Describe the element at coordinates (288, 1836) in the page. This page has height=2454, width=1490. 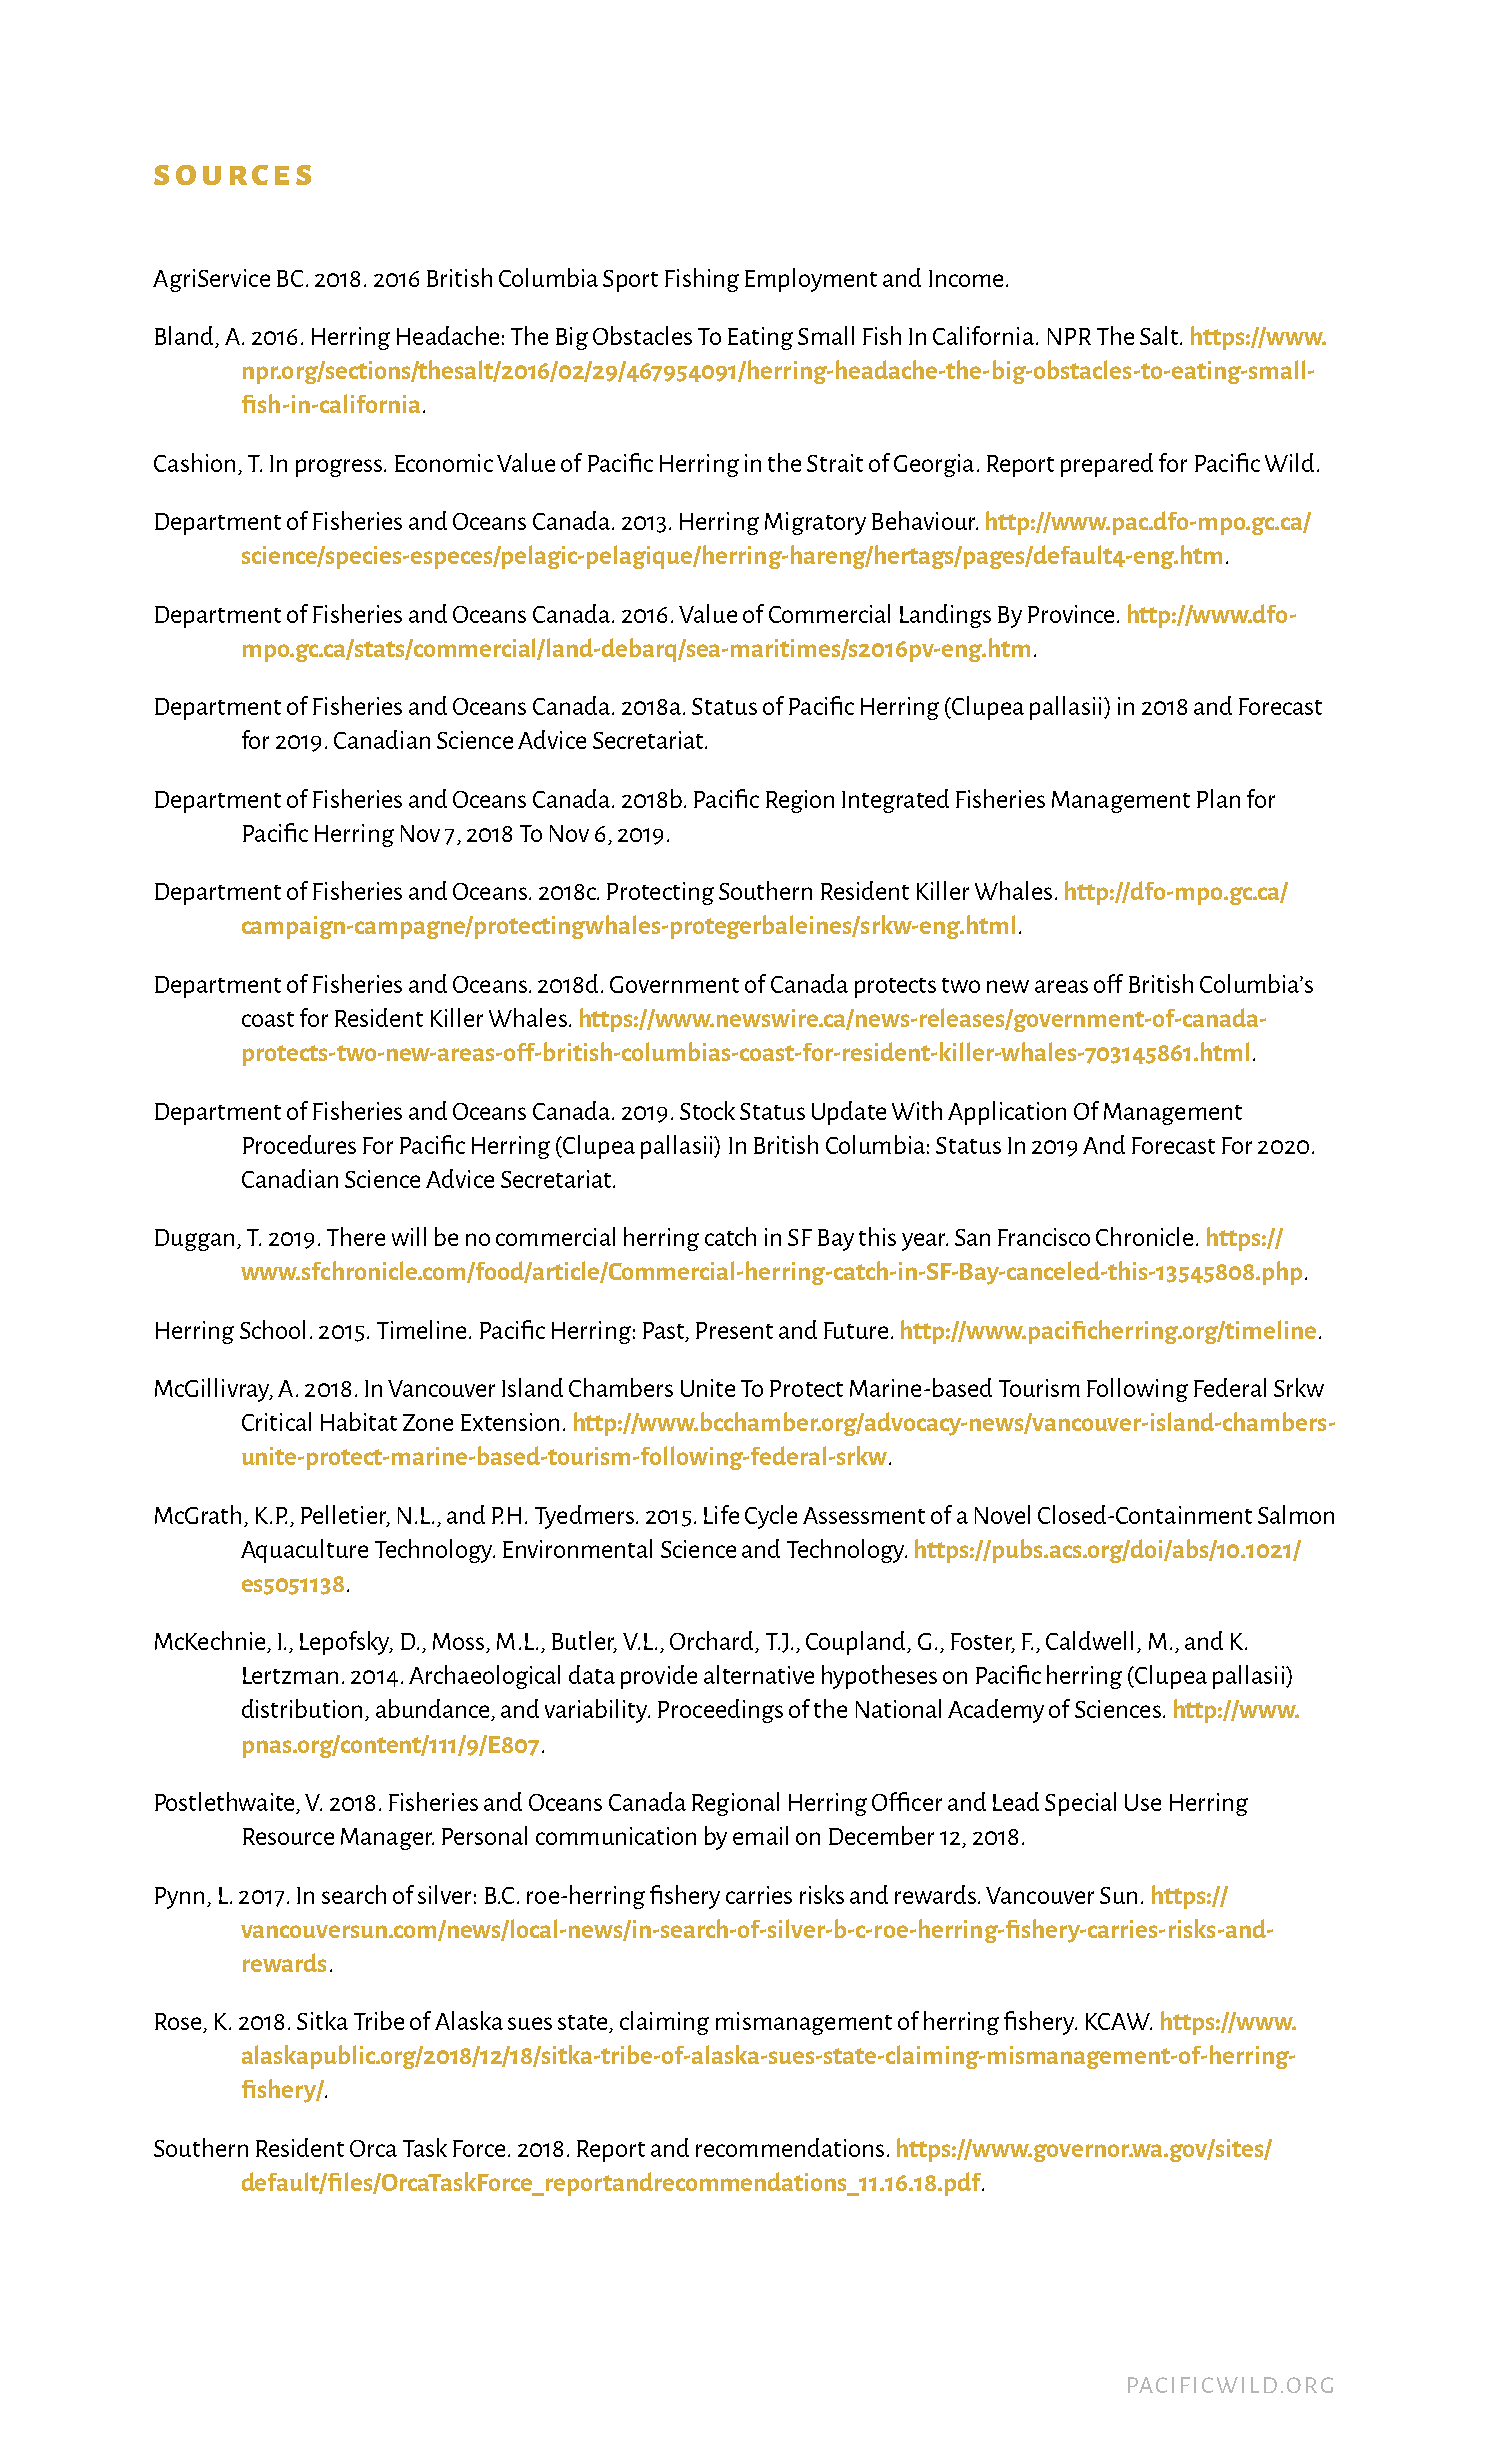
I see `Resource` at that location.
